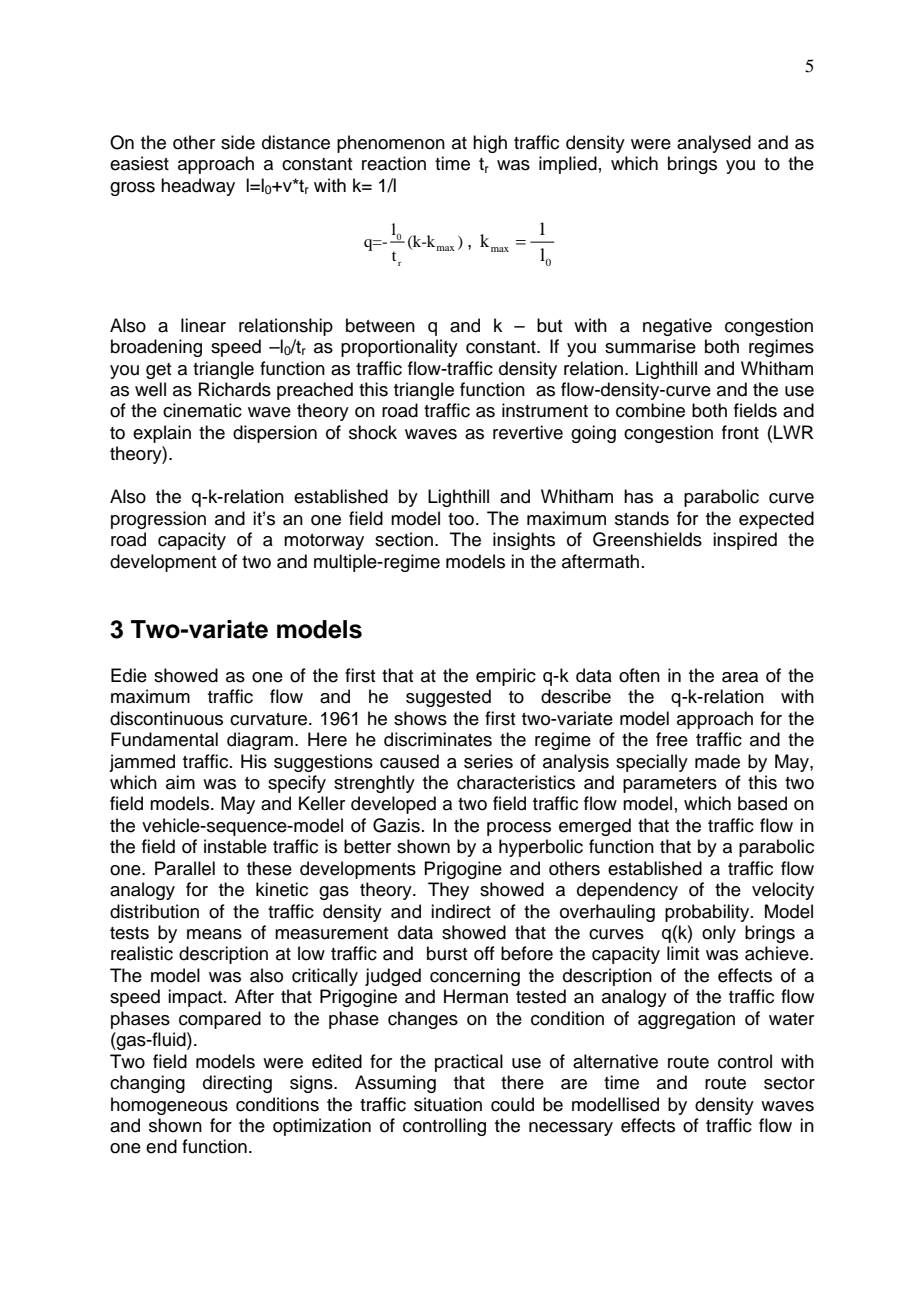  What do you see at coordinates (714, 144) in the screenshot?
I see `analysed` at bounding box center [714, 144].
